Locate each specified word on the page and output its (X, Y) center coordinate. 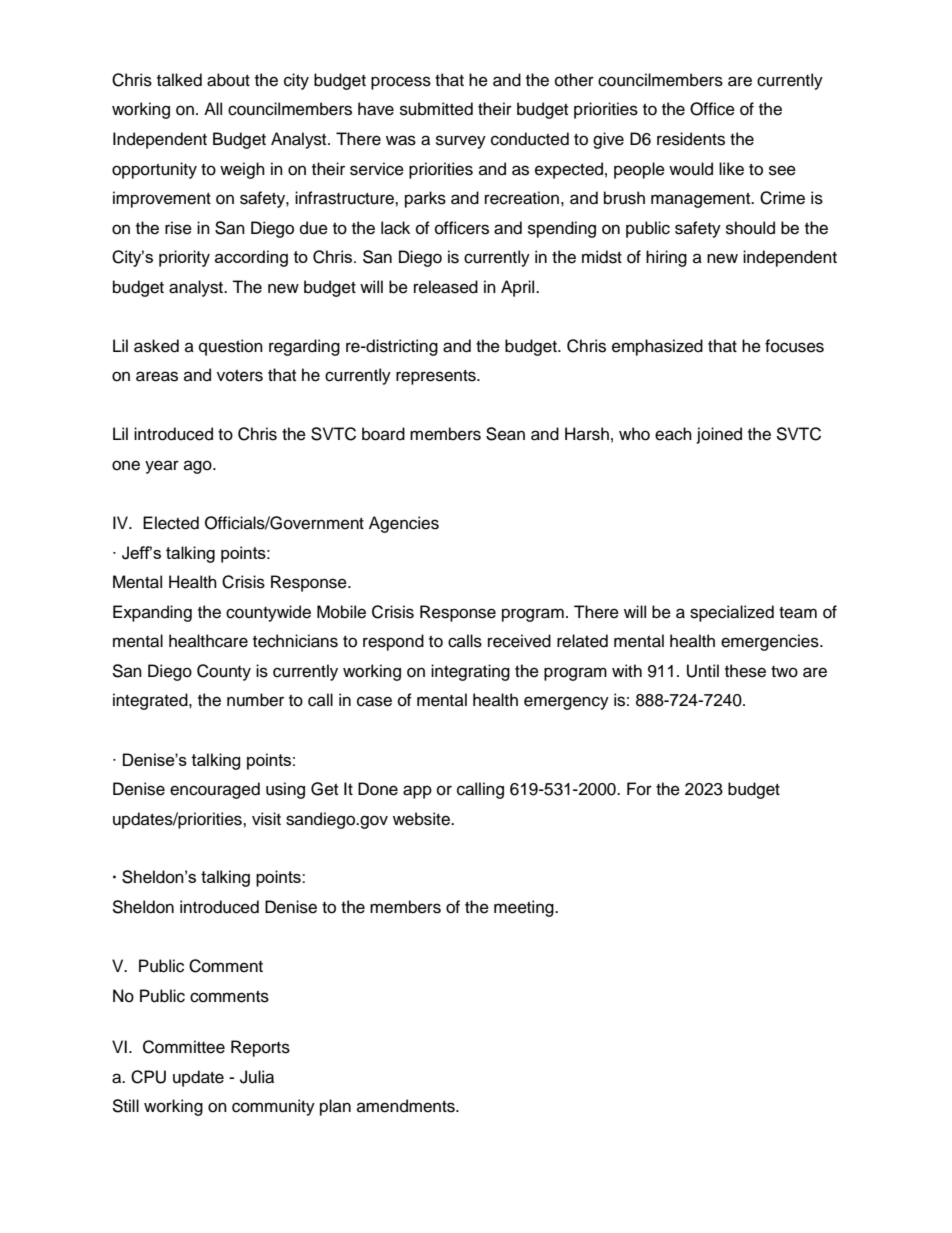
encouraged (215, 790)
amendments (407, 1106)
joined (719, 435)
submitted (436, 109)
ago (199, 467)
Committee (184, 1047)
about (228, 80)
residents (691, 139)
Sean (505, 434)
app (417, 792)
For (639, 789)
